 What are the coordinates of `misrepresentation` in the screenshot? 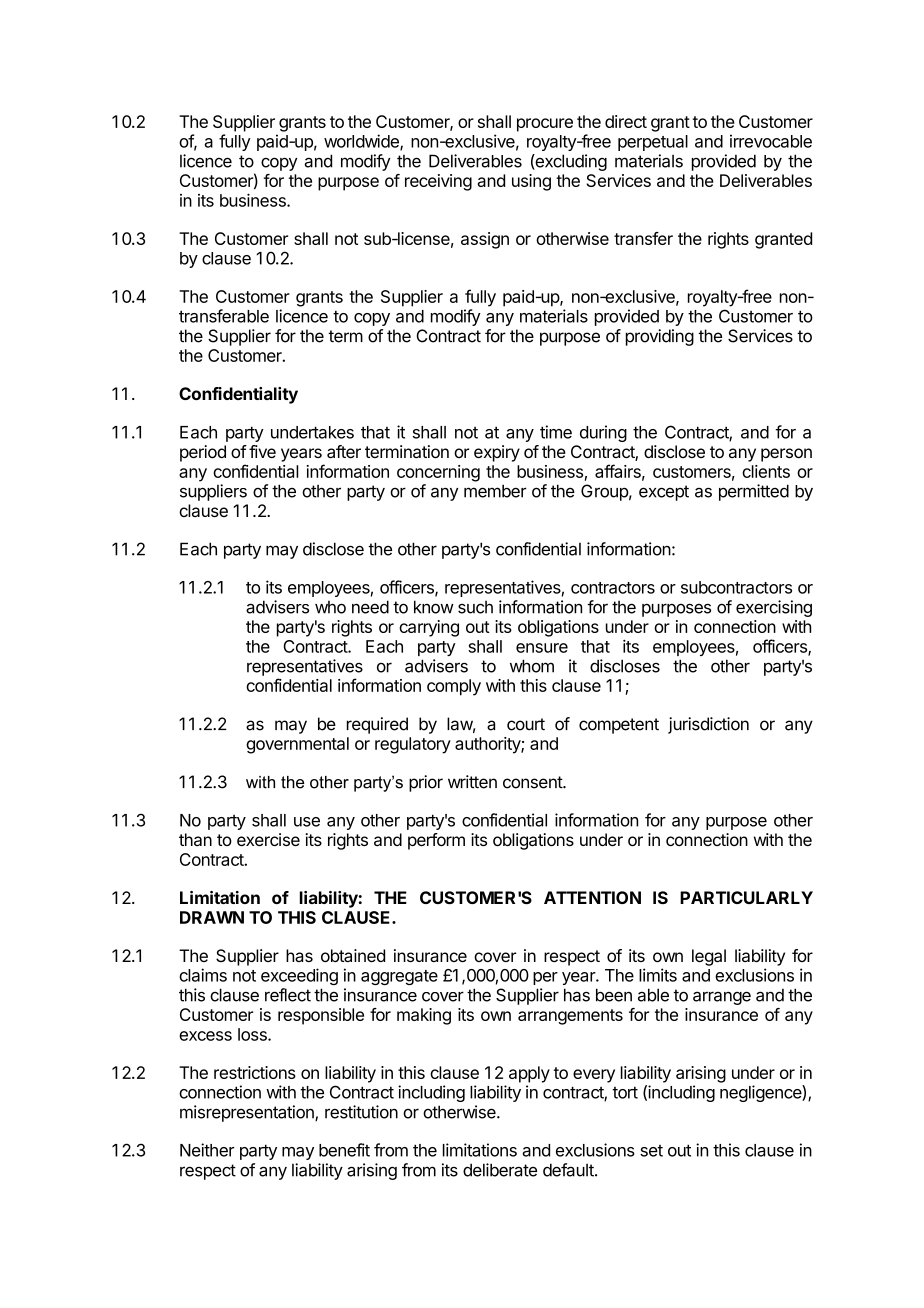 It's located at (248, 1113).
